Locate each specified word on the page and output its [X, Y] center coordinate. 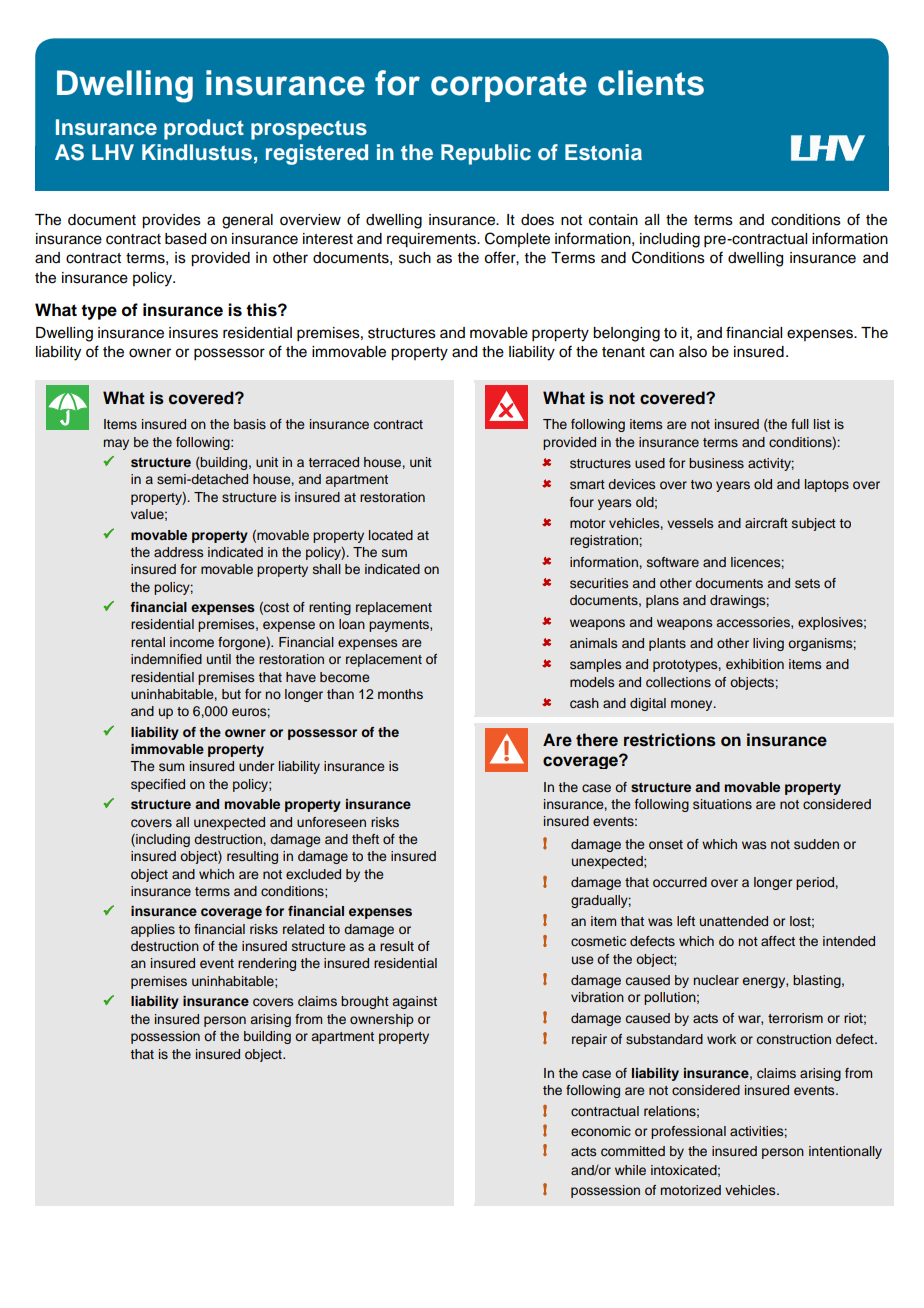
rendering [267, 964]
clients [651, 83]
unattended [734, 921]
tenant [623, 352]
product [204, 129]
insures [193, 333]
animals [593, 643]
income [192, 642]
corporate [509, 87]
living [768, 644]
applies [153, 930]
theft [365, 839]
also [693, 352]
